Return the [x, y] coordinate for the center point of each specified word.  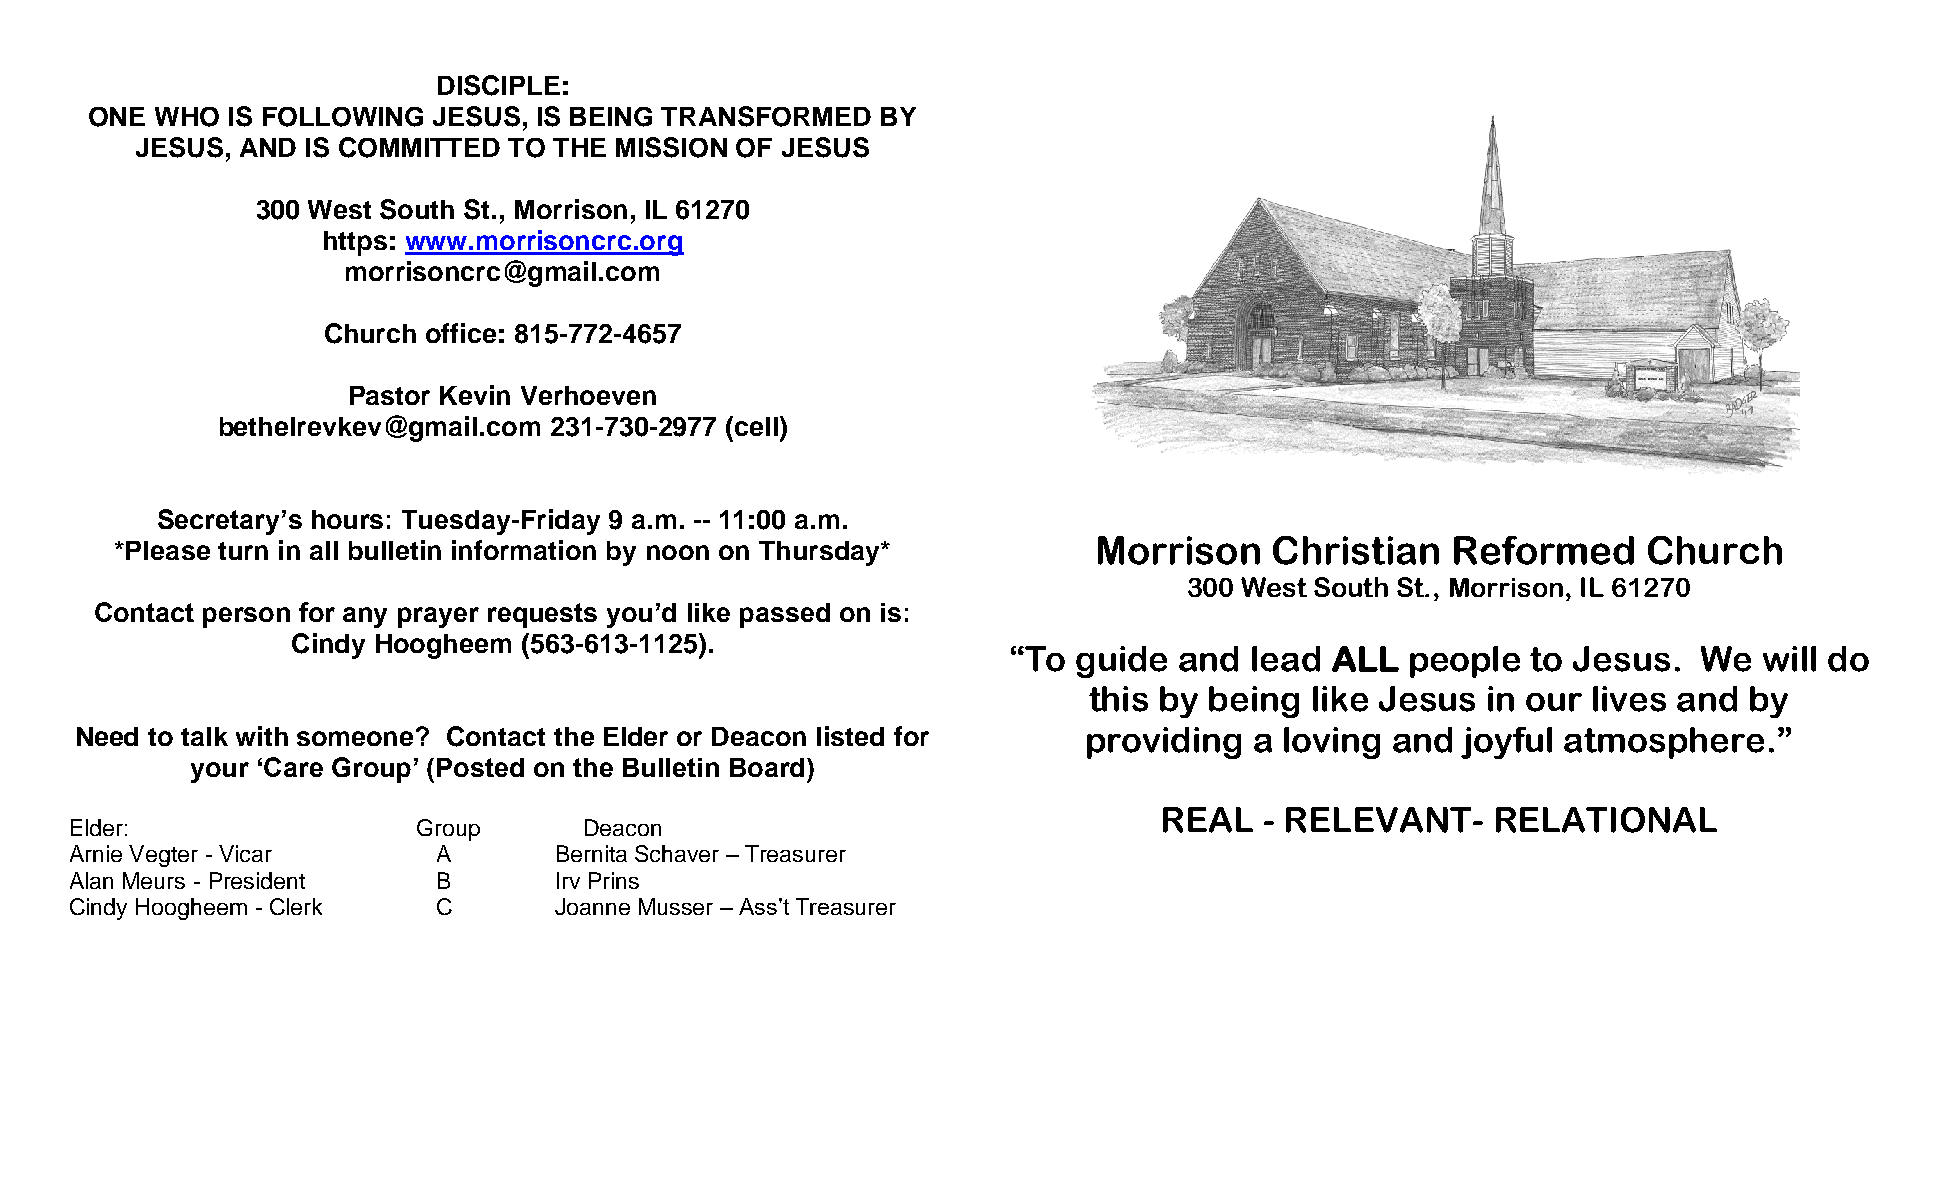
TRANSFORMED [766, 116]
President [257, 880]
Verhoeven [588, 395]
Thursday [820, 553]
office [461, 333]
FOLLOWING [343, 117]
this [1118, 699]
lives [1629, 699]
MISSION [671, 147]
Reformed [1544, 550]
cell [756, 426]
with [262, 736]
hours [347, 519]
